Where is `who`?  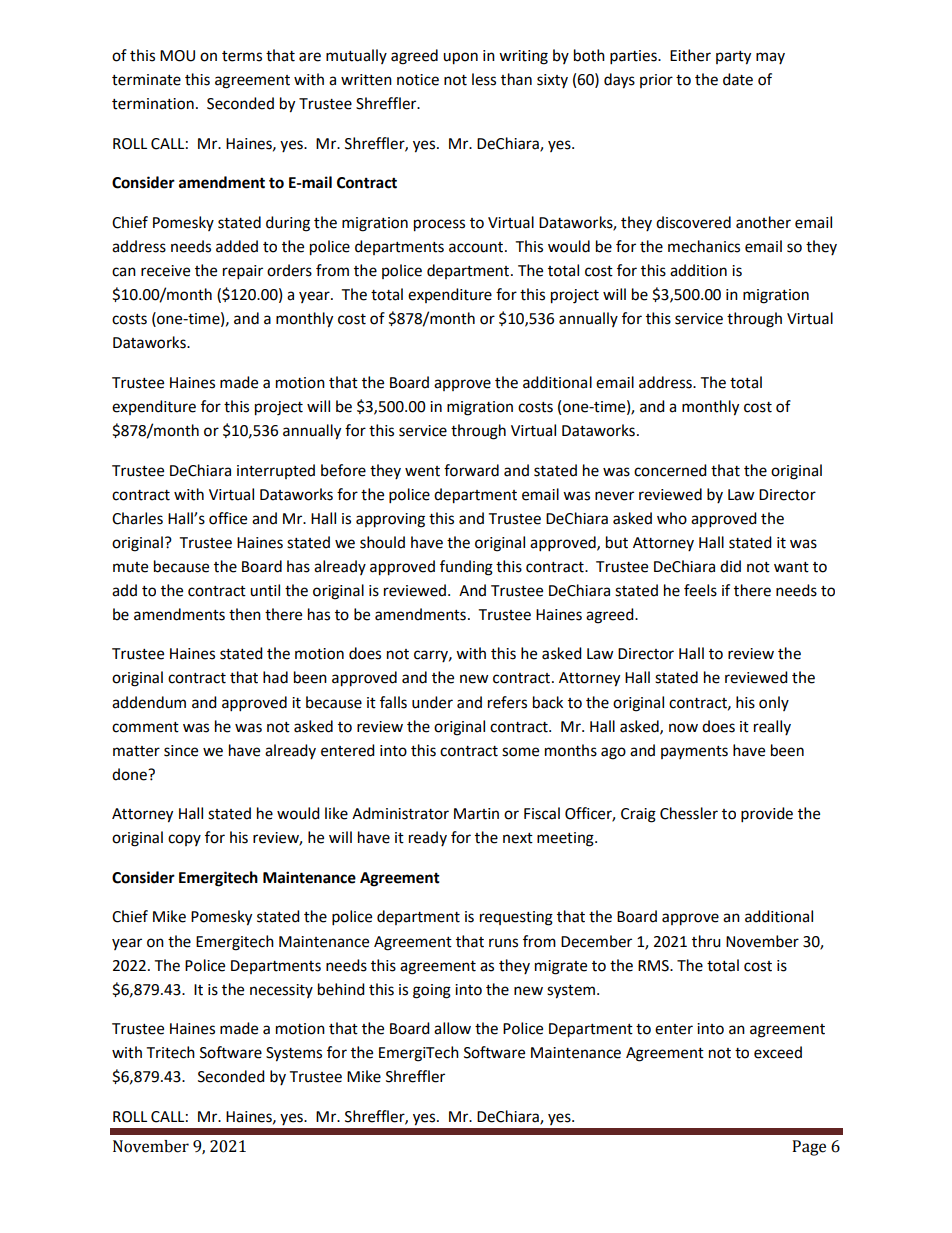 who is located at coordinates (672, 518).
